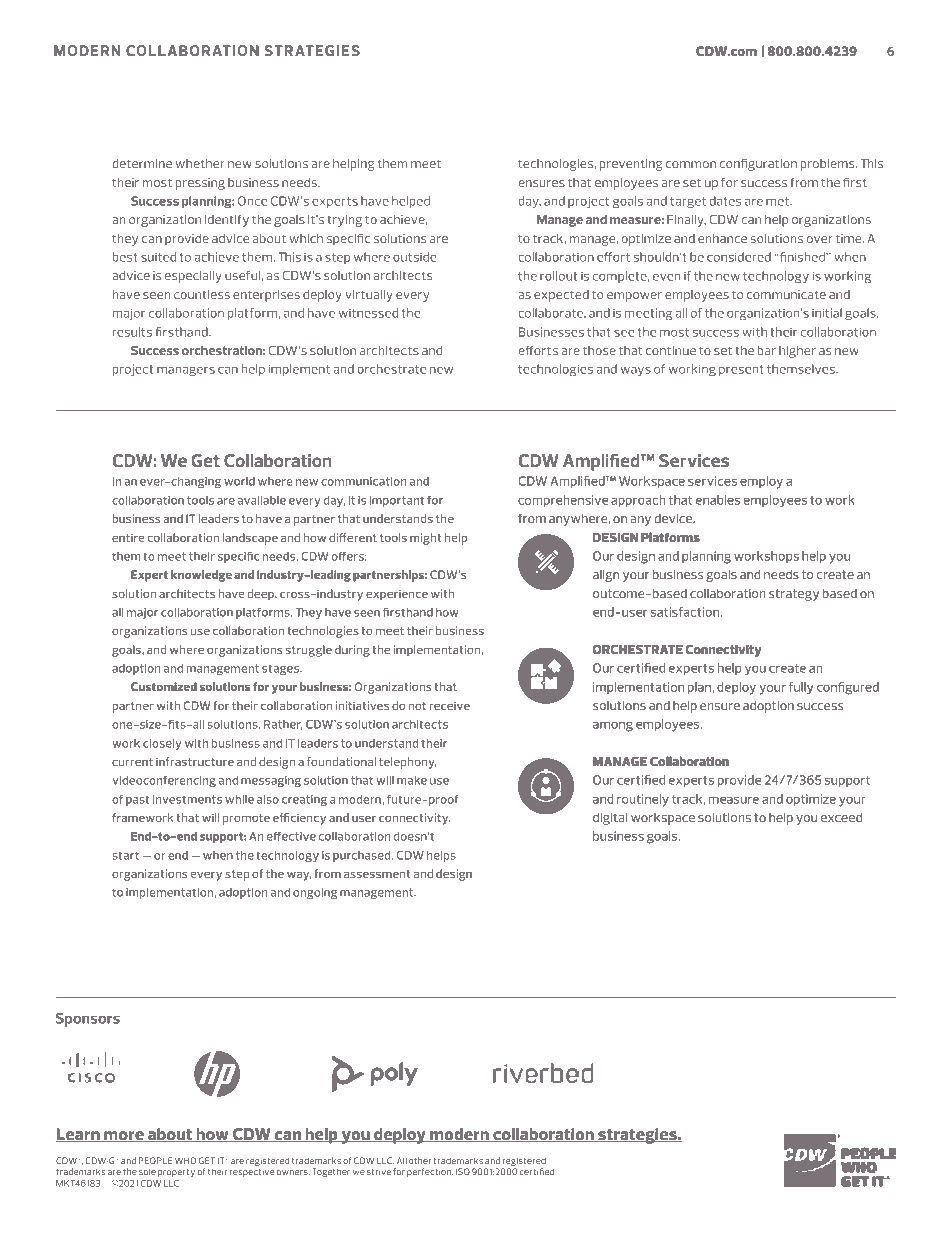 The height and width of the screenshot is (1233, 952). What do you see at coordinates (414, 257) in the screenshot?
I see `outside` at bounding box center [414, 257].
